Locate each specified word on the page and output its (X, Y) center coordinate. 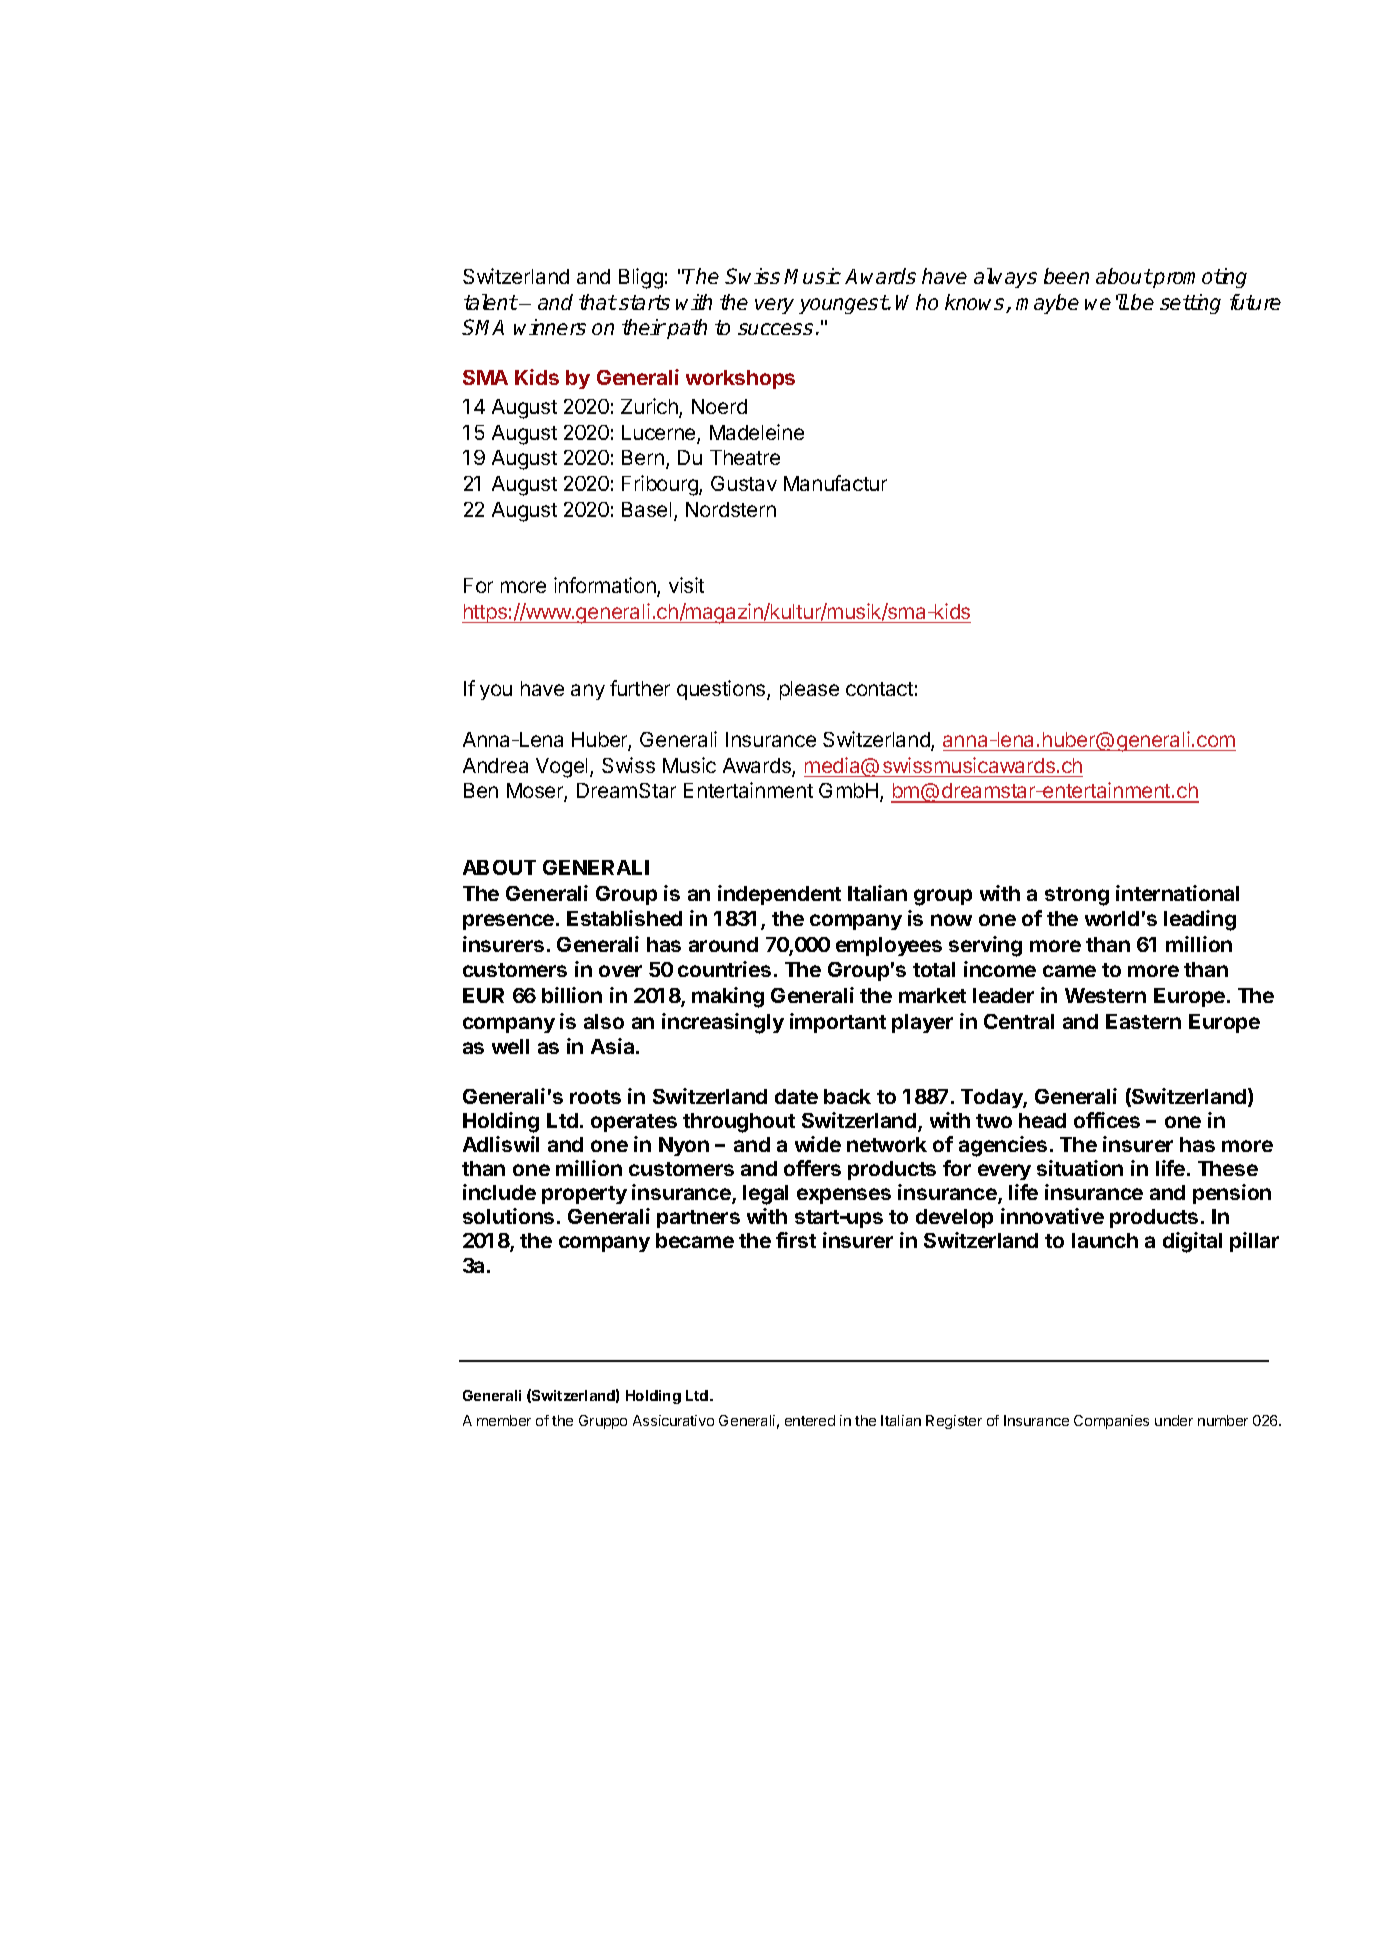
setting (1190, 304)
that (598, 302)
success (775, 329)
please (809, 690)
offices (1107, 1120)
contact (879, 689)
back (847, 1096)
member (504, 1420)
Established (624, 918)
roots (595, 1097)
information (606, 587)
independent (779, 895)
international (1177, 893)
